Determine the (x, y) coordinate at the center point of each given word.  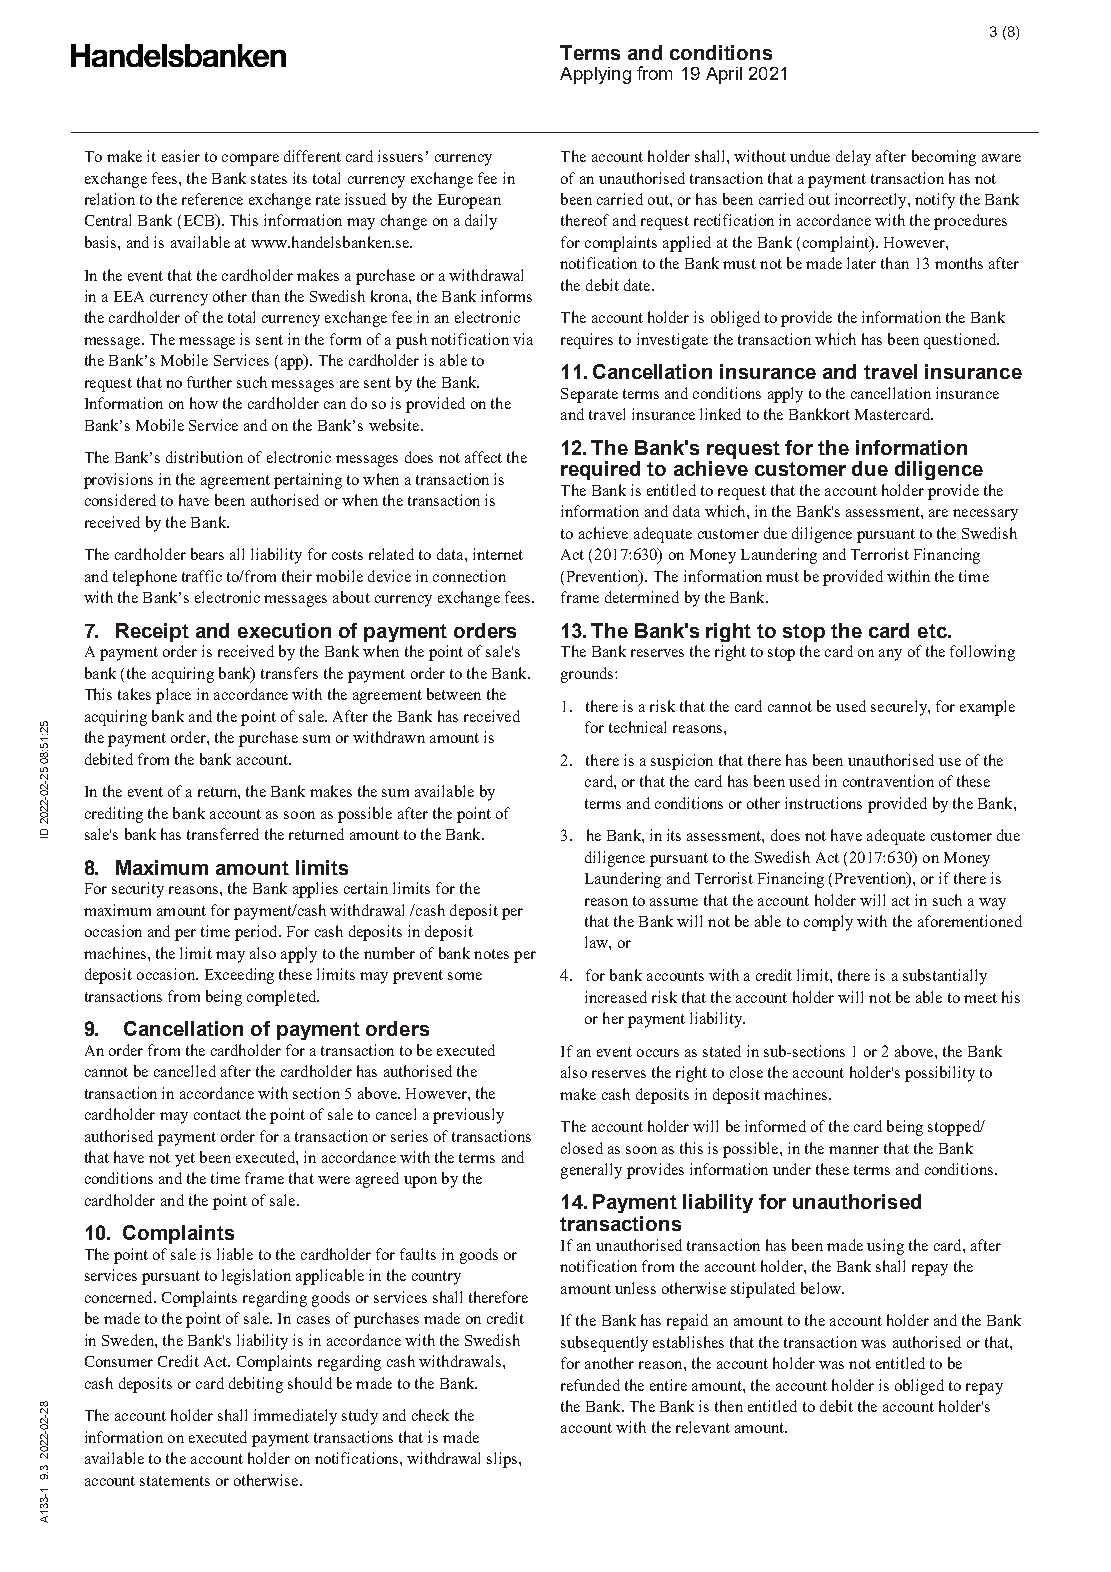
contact (217, 1115)
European (469, 201)
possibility (940, 1074)
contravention (888, 781)
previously (468, 1116)
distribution (204, 457)
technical (637, 727)
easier (181, 156)
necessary (985, 515)
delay (853, 158)
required (600, 470)
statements (175, 1481)
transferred (223, 834)
